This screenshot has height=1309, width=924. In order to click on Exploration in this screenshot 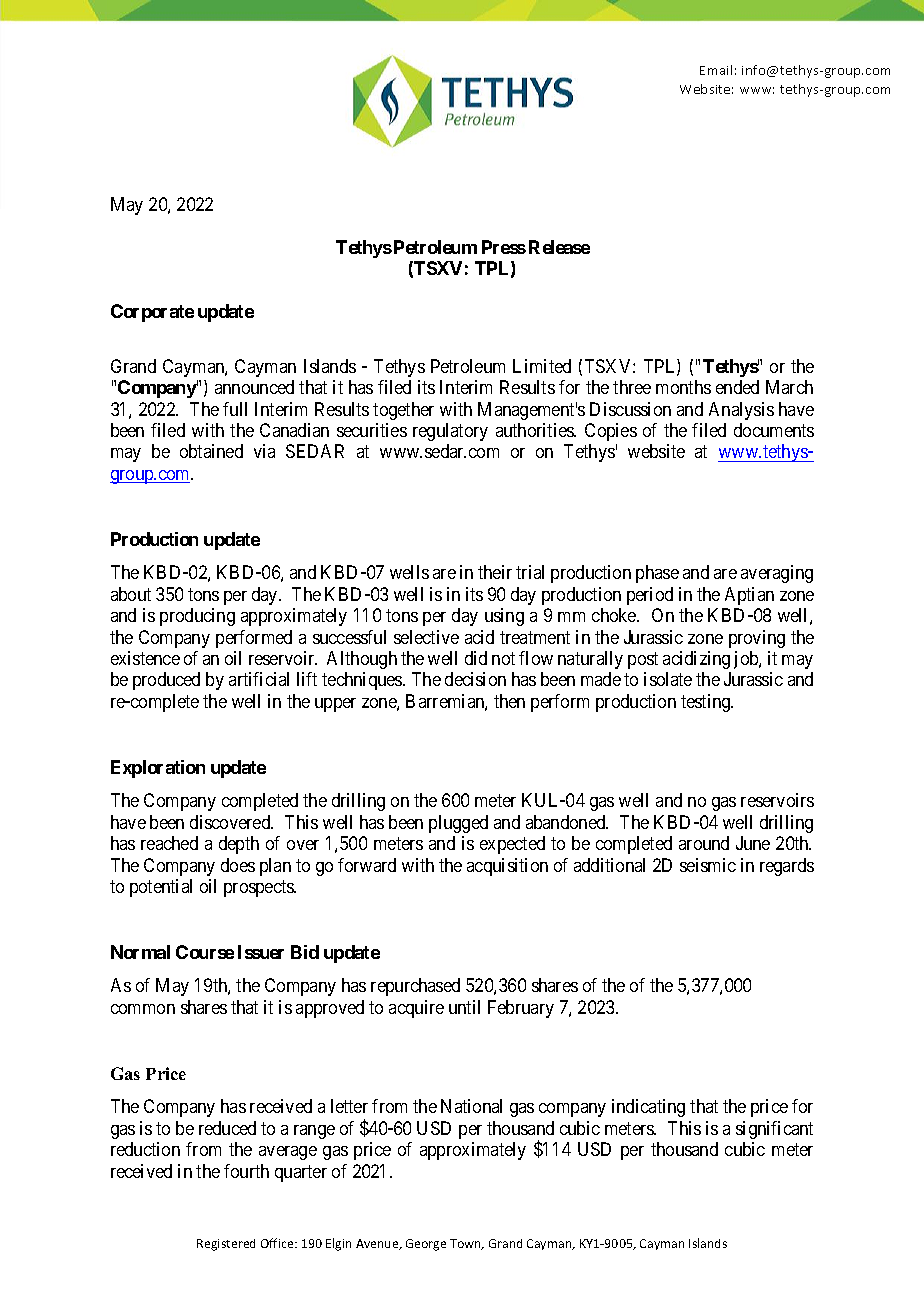, I will do `click(158, 769)`.
